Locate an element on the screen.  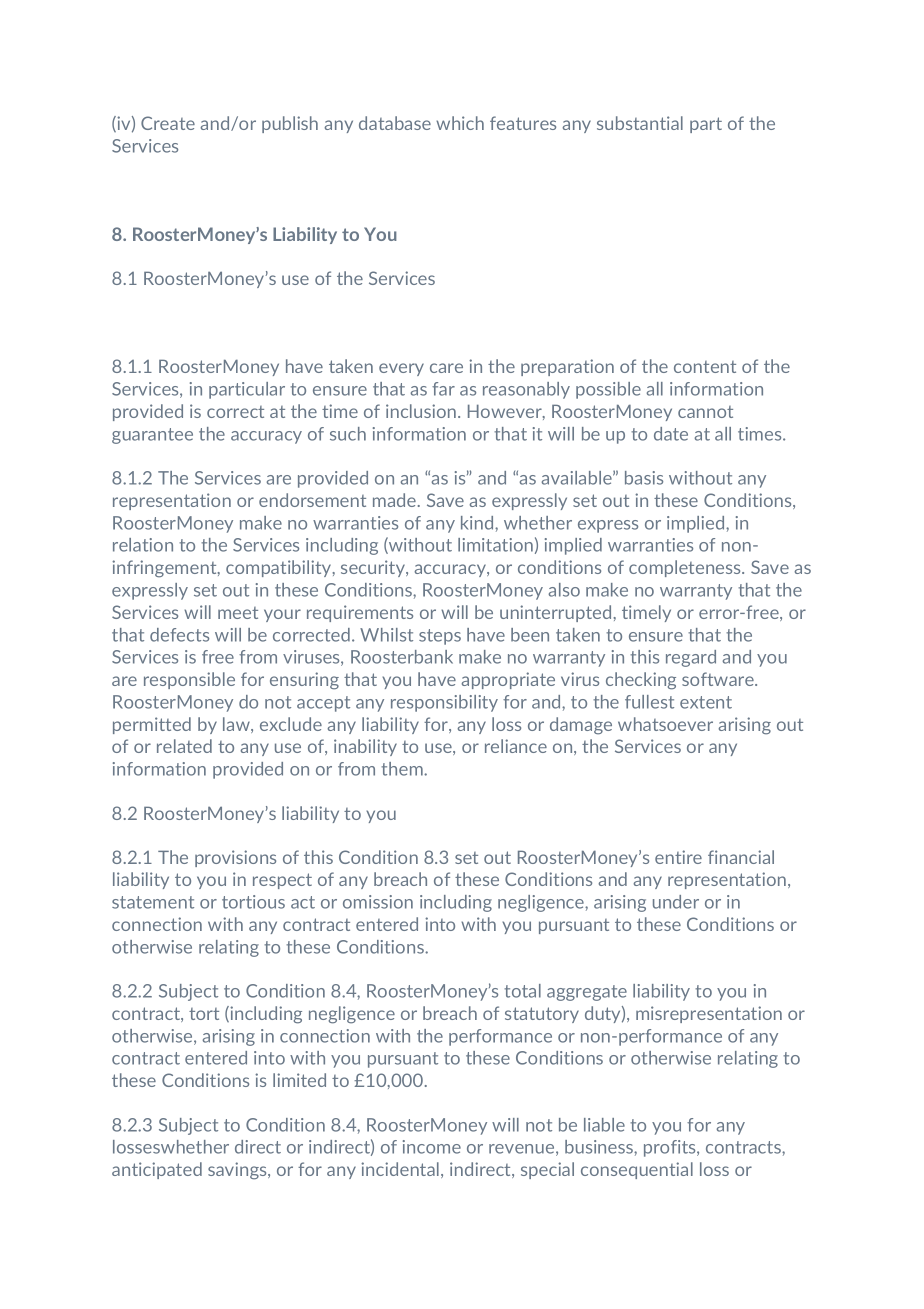
defects is located at coordinates (179, 635).
